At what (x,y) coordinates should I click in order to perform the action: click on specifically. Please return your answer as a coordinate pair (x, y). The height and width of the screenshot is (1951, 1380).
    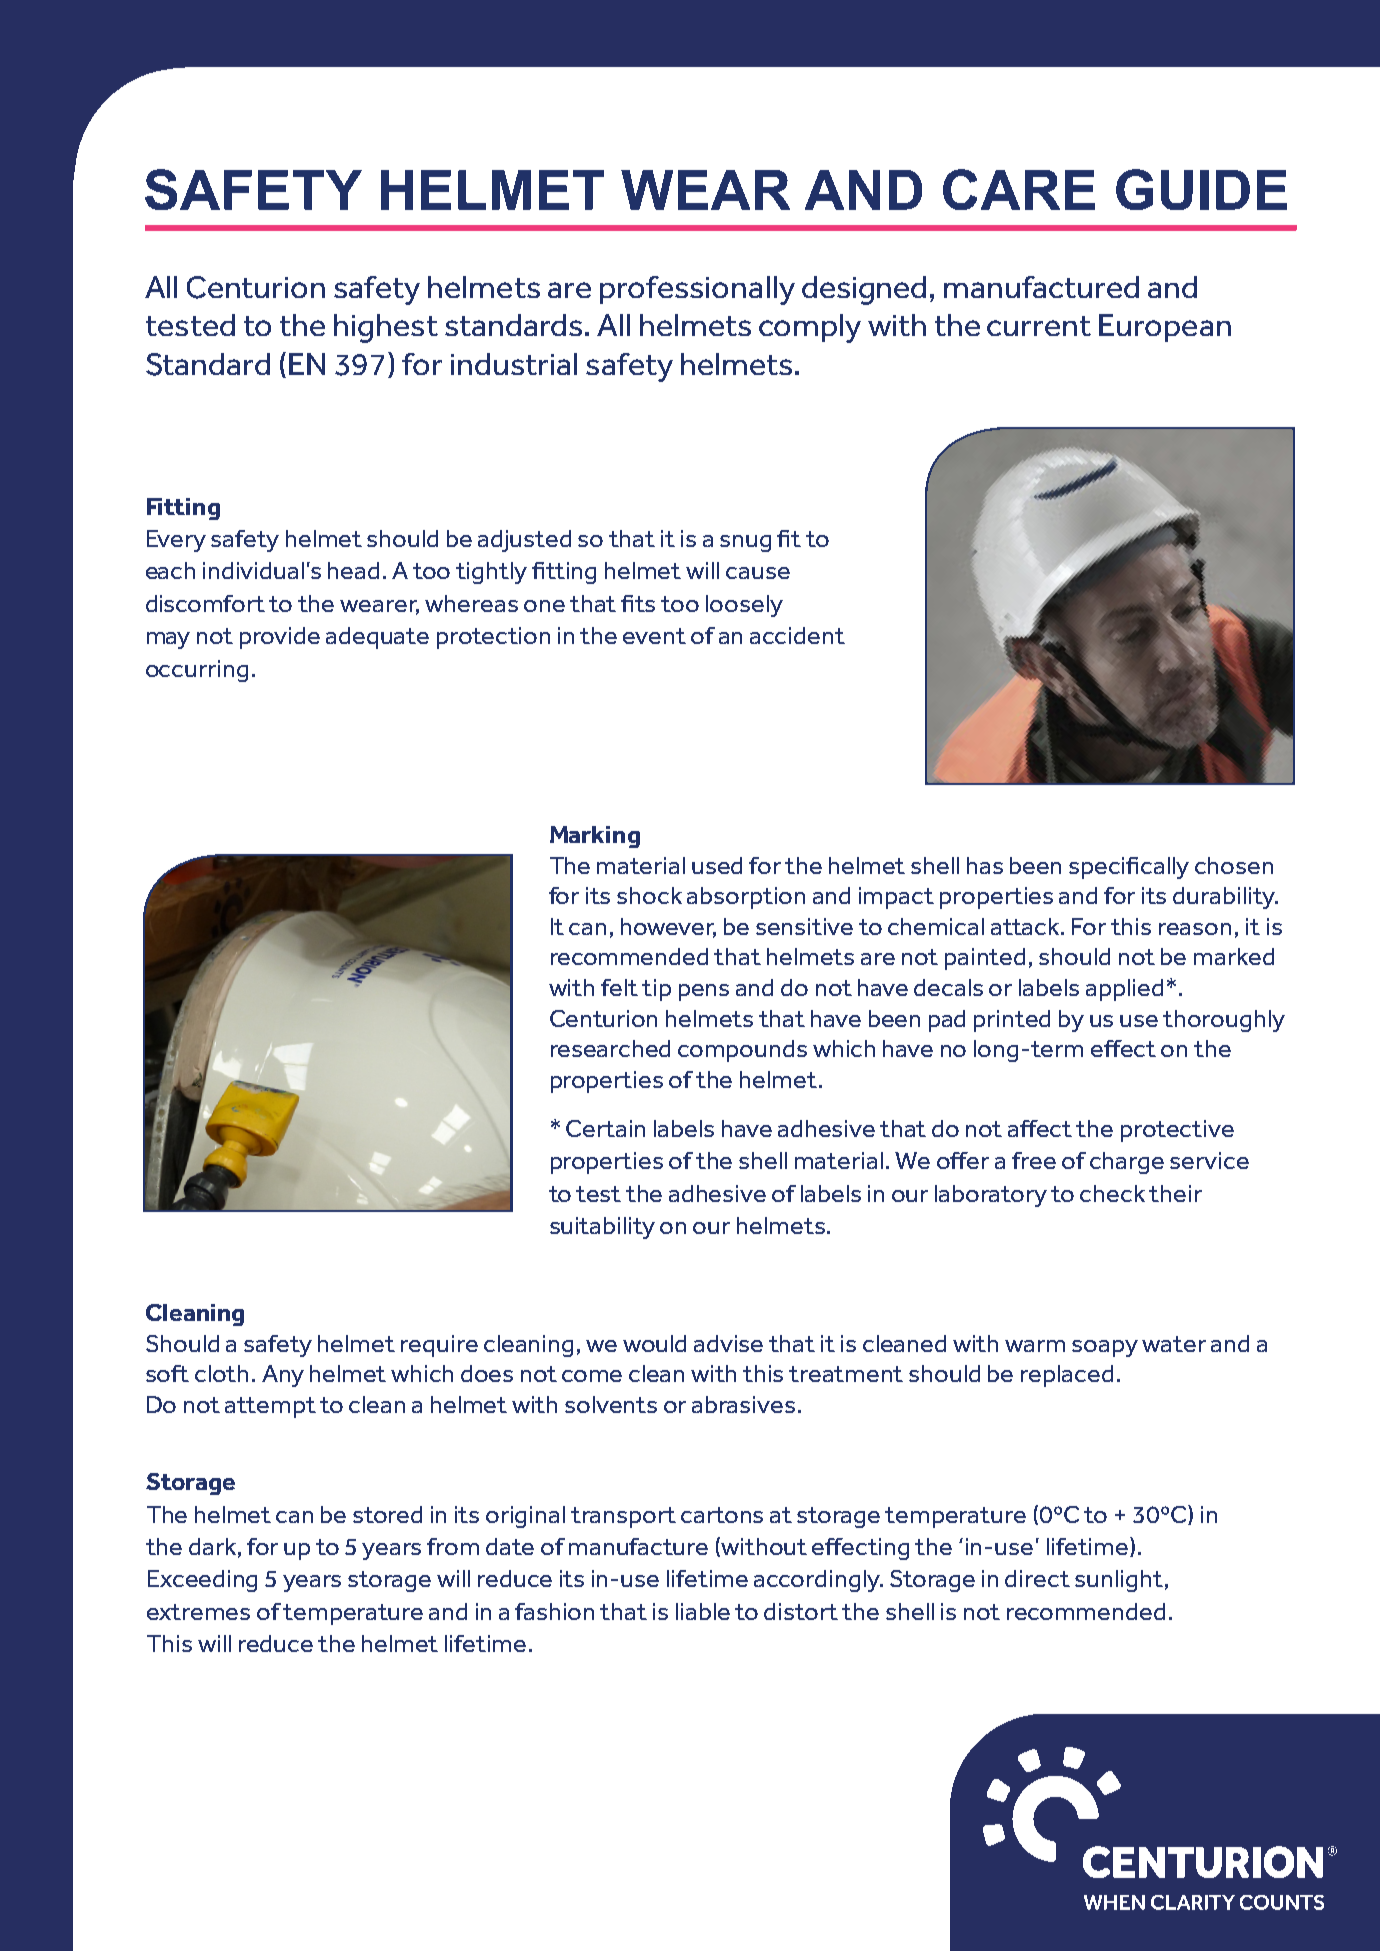
    Looking at the image, I should click on (1129, 868).
